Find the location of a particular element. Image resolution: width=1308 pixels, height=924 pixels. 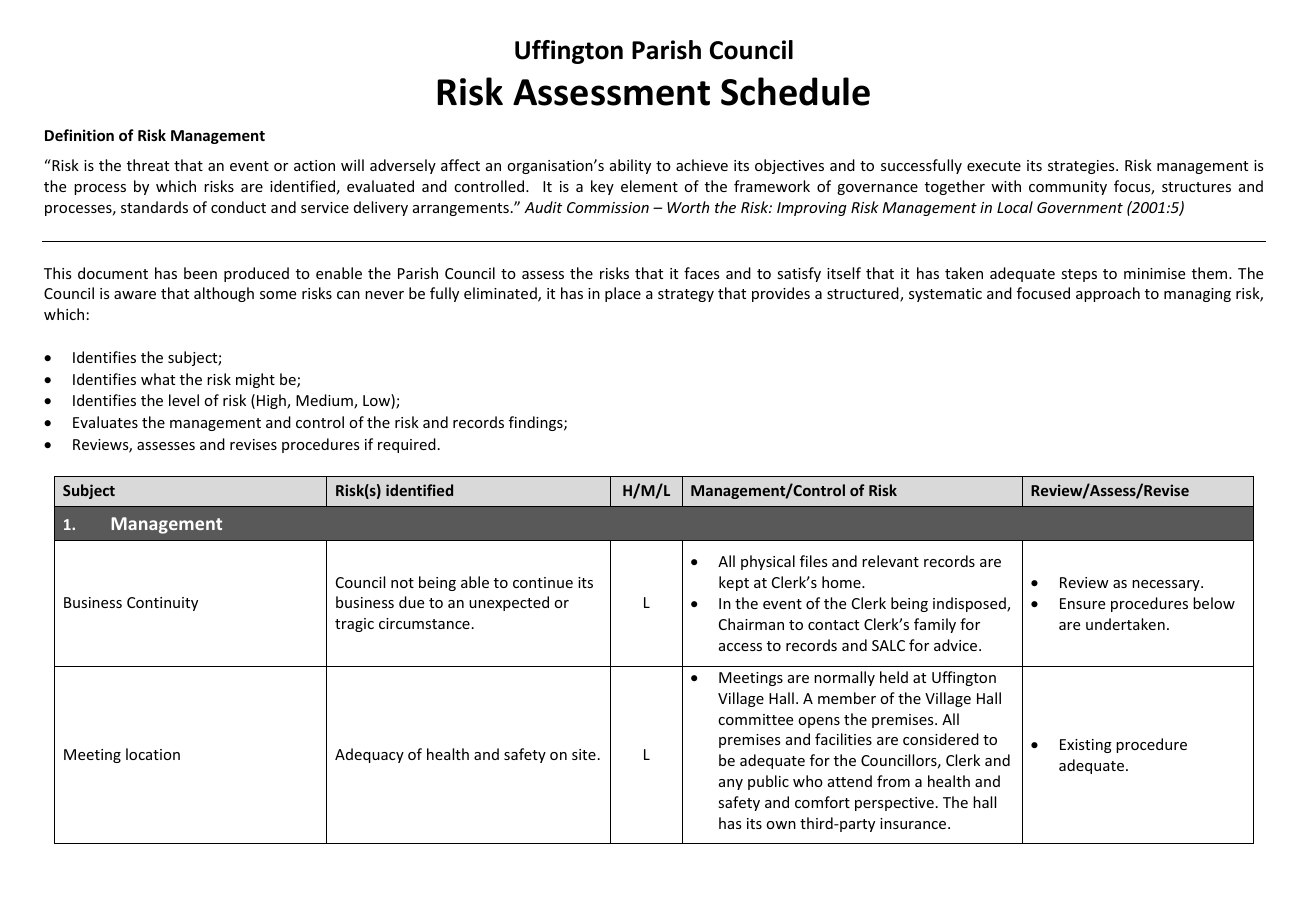

Evaluates is located at coordinates (105, 422).
